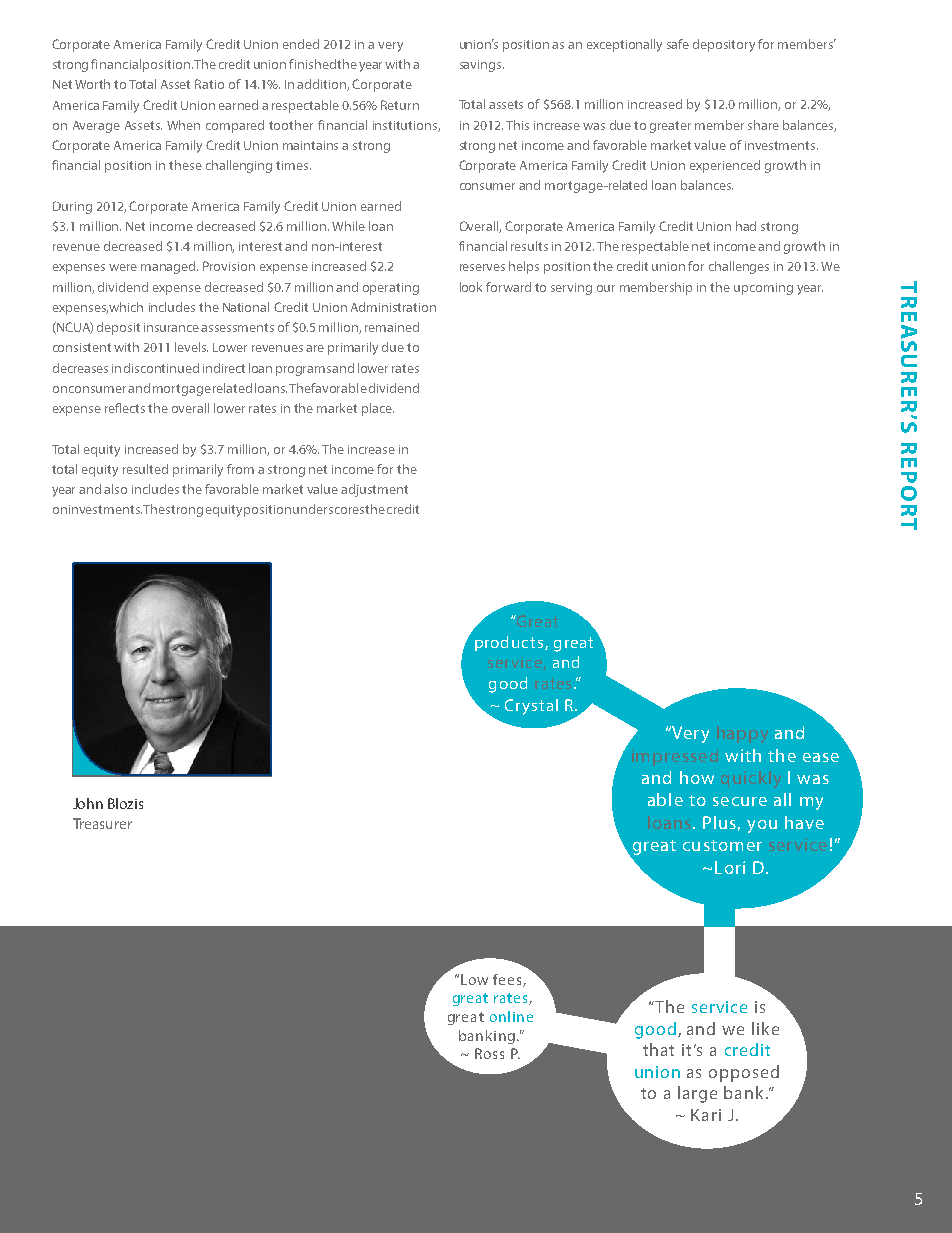  I want to click on products, so click(510, 643).
